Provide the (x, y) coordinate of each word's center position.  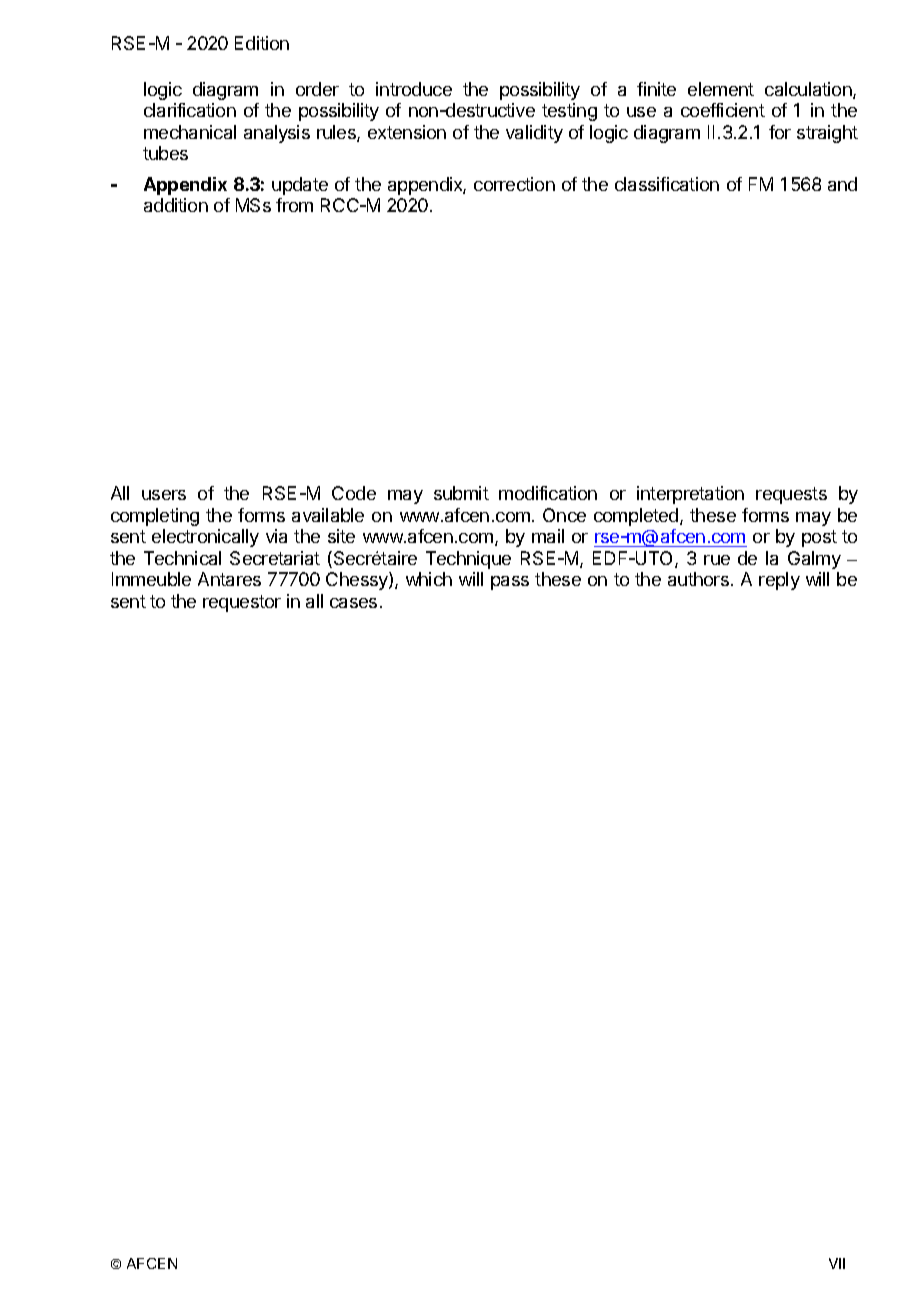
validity (534, 134)
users (164, 495)
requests (791, 495)
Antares (229, 579)
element (721, 89)
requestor (242, 603)
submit (461, 493)
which (429, 579)
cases (353, 603)
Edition (262, 43)
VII (837, 1263)
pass (510, 583)
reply (779, 581)
